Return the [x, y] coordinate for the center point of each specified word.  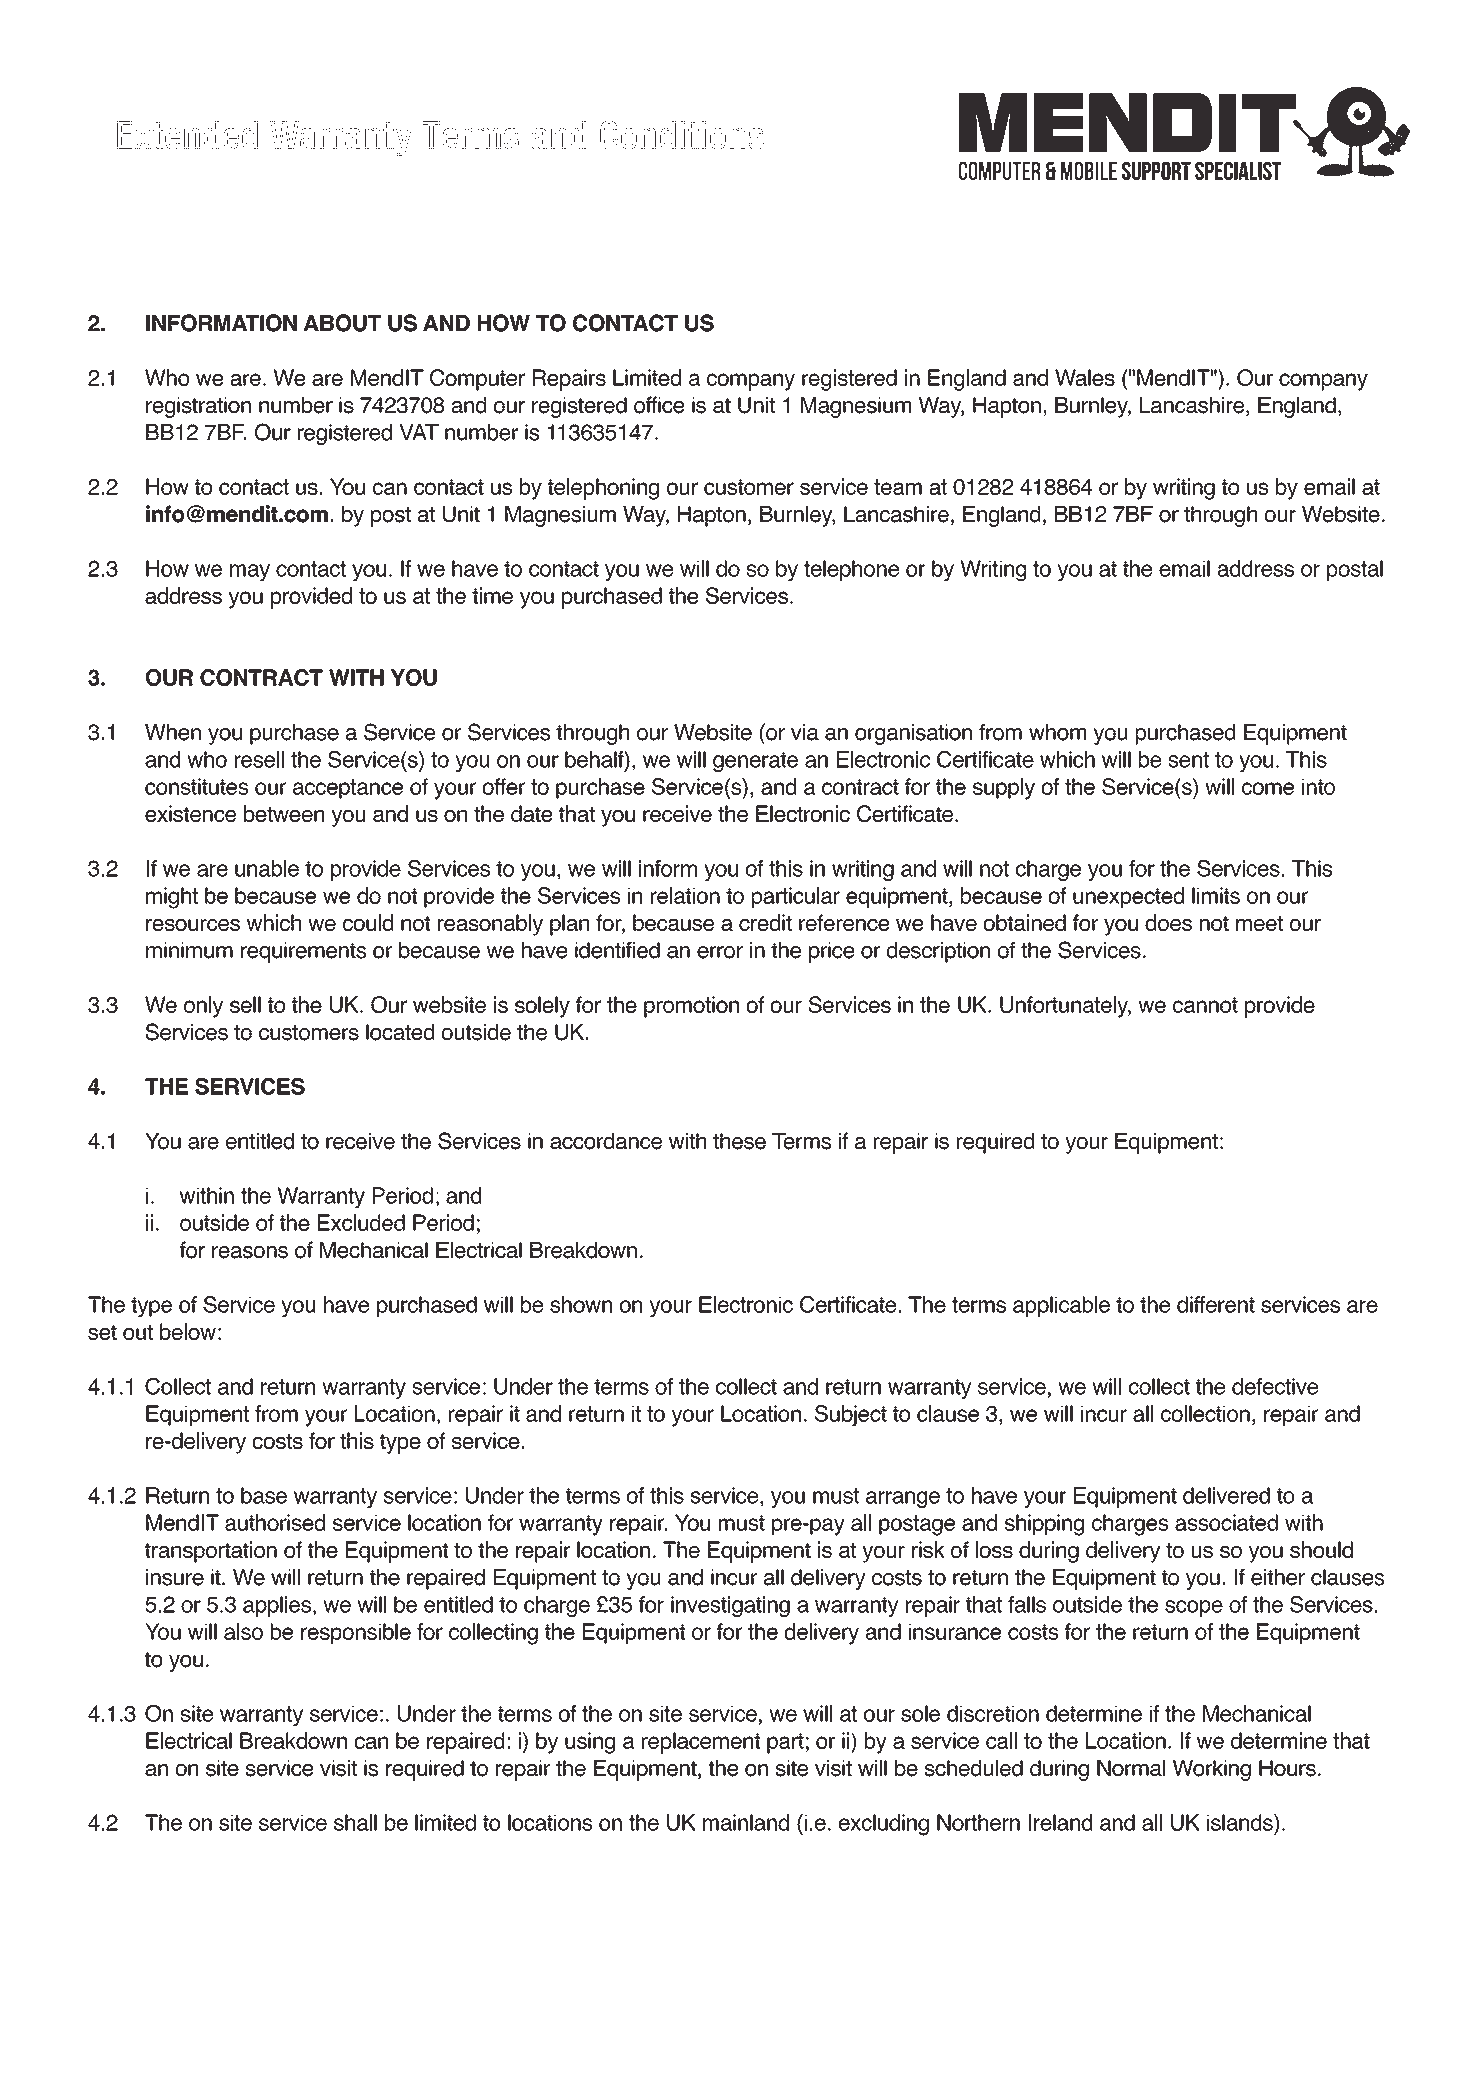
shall [355, 1822]
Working [1212, 1770]
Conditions [682, 135]
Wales [1085, 377]
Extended [187, 135]
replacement [701, 1743]
